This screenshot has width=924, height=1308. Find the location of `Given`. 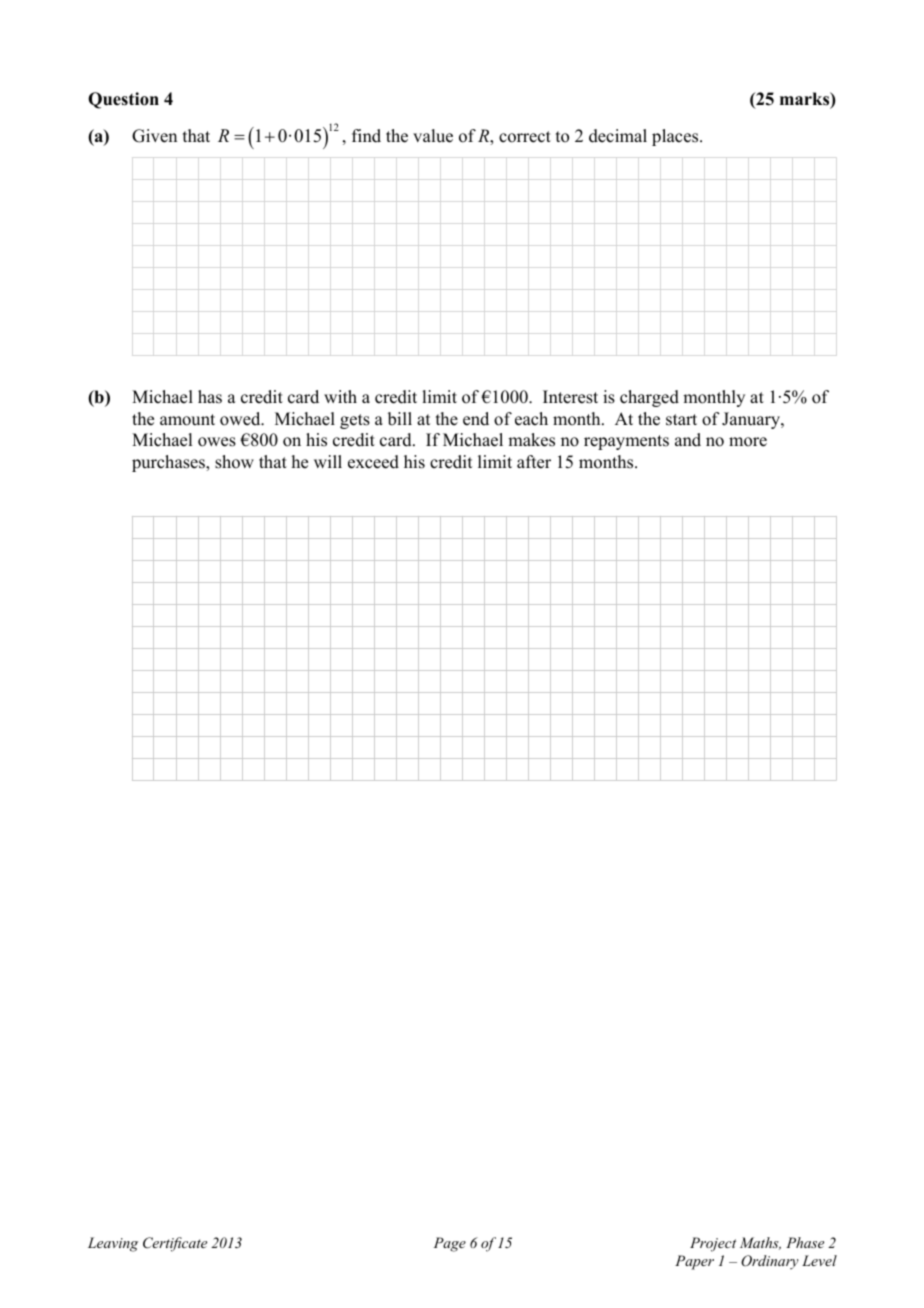

Given is located at coordinates (154, 136).
